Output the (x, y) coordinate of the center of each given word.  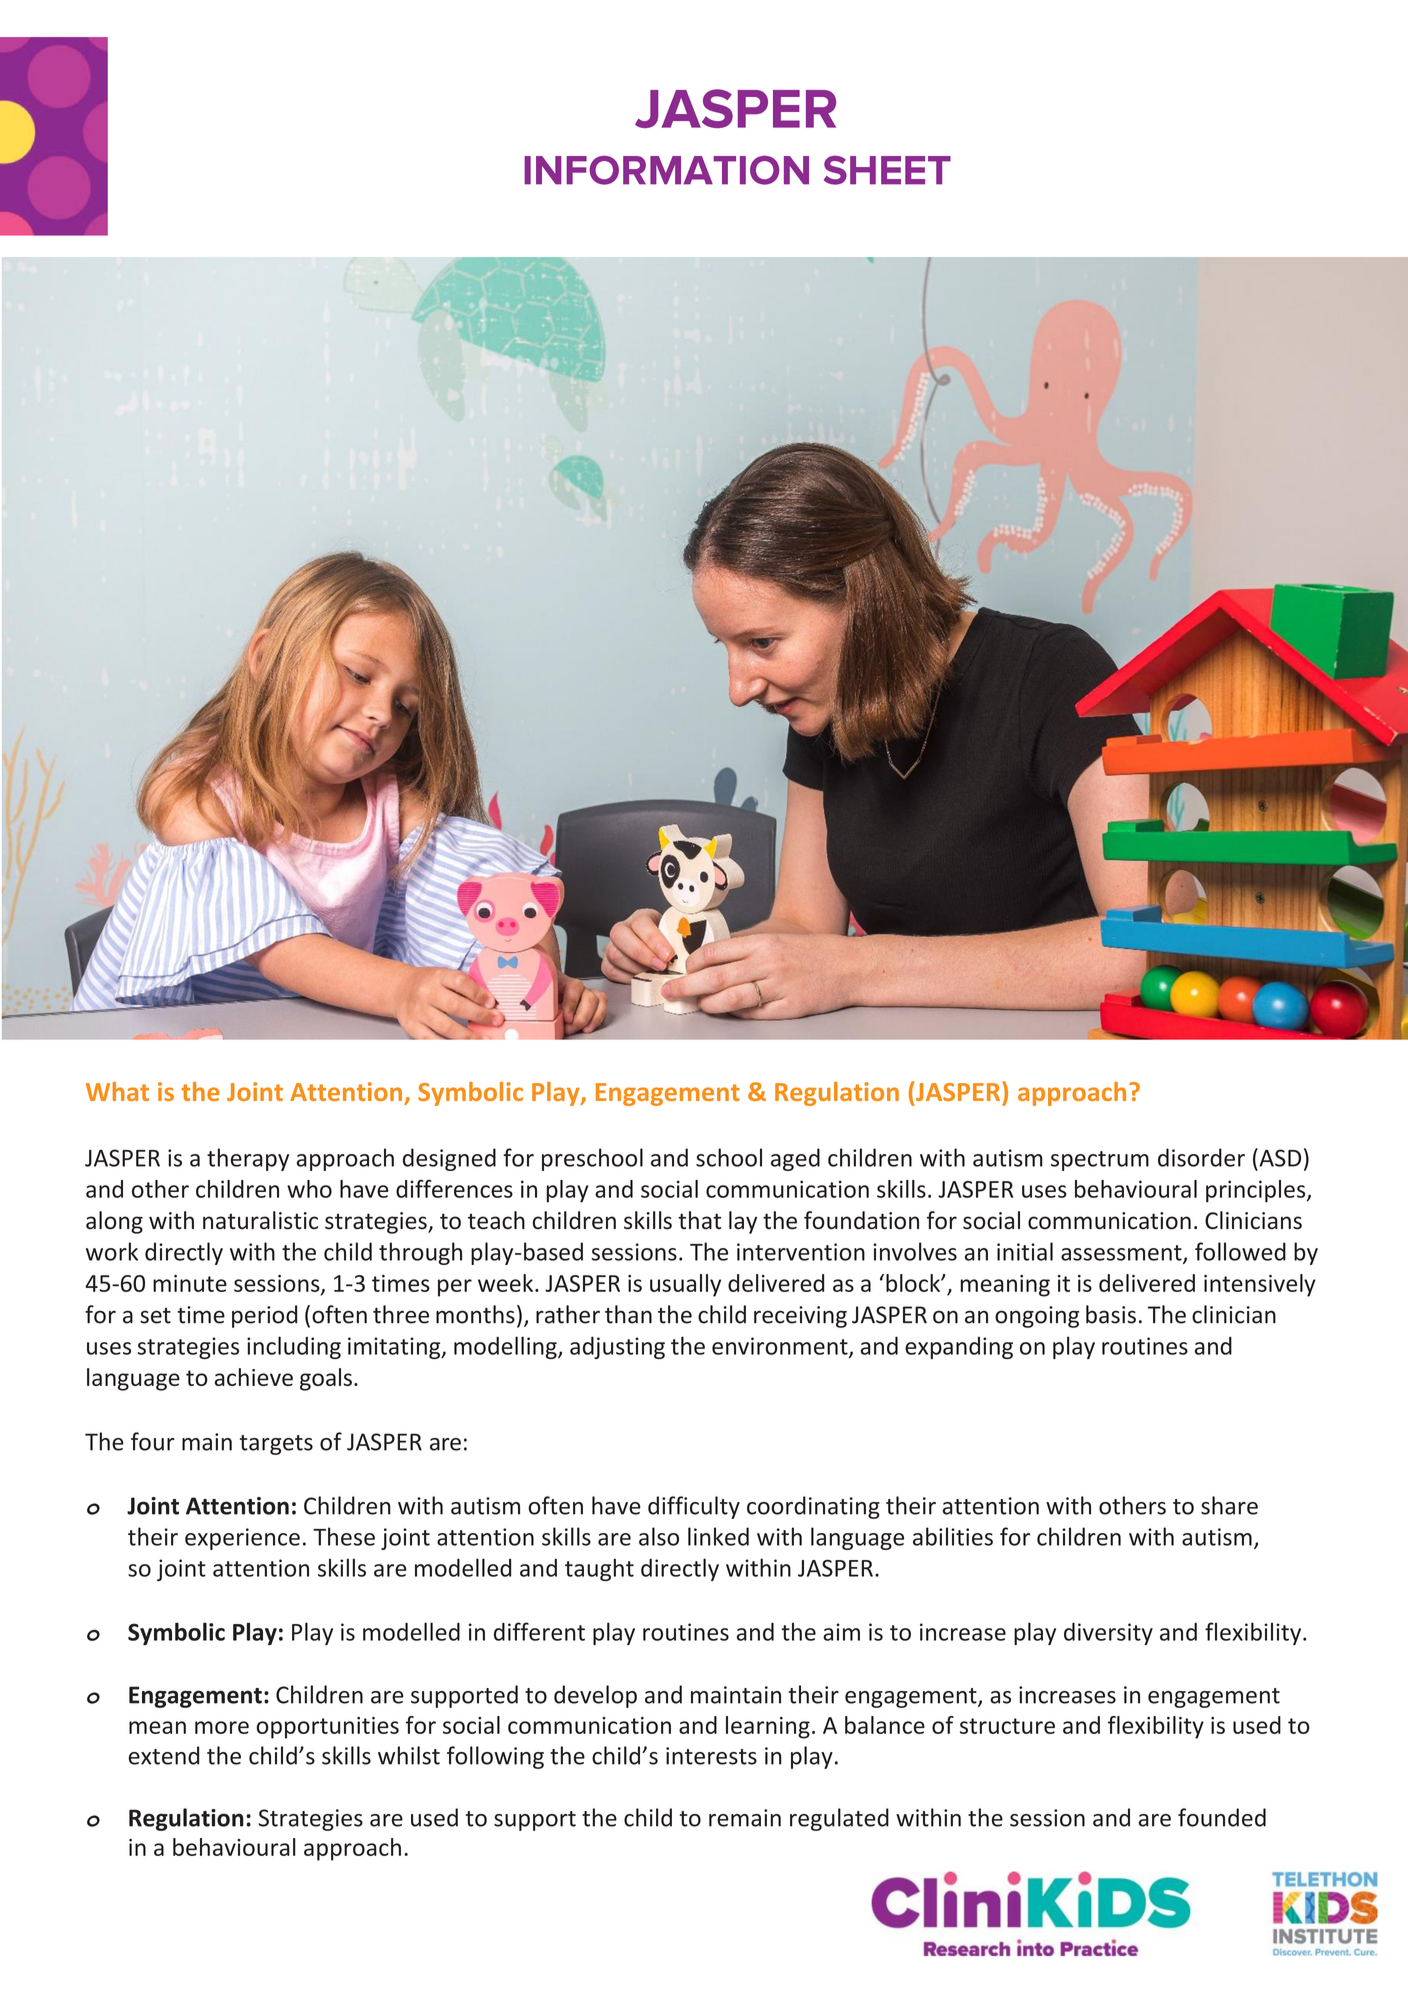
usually (685, 1285)
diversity (1108, 1633)
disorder (1201, 1157)
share (1229, 1505)
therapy (248, 1159)
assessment (1122, 1254)
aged (795, 1159)
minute (190, 1283)
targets (276, 1445)
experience (242, 1539)
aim (841, 1632)
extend (164, 1755)
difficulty (694, 1507)
